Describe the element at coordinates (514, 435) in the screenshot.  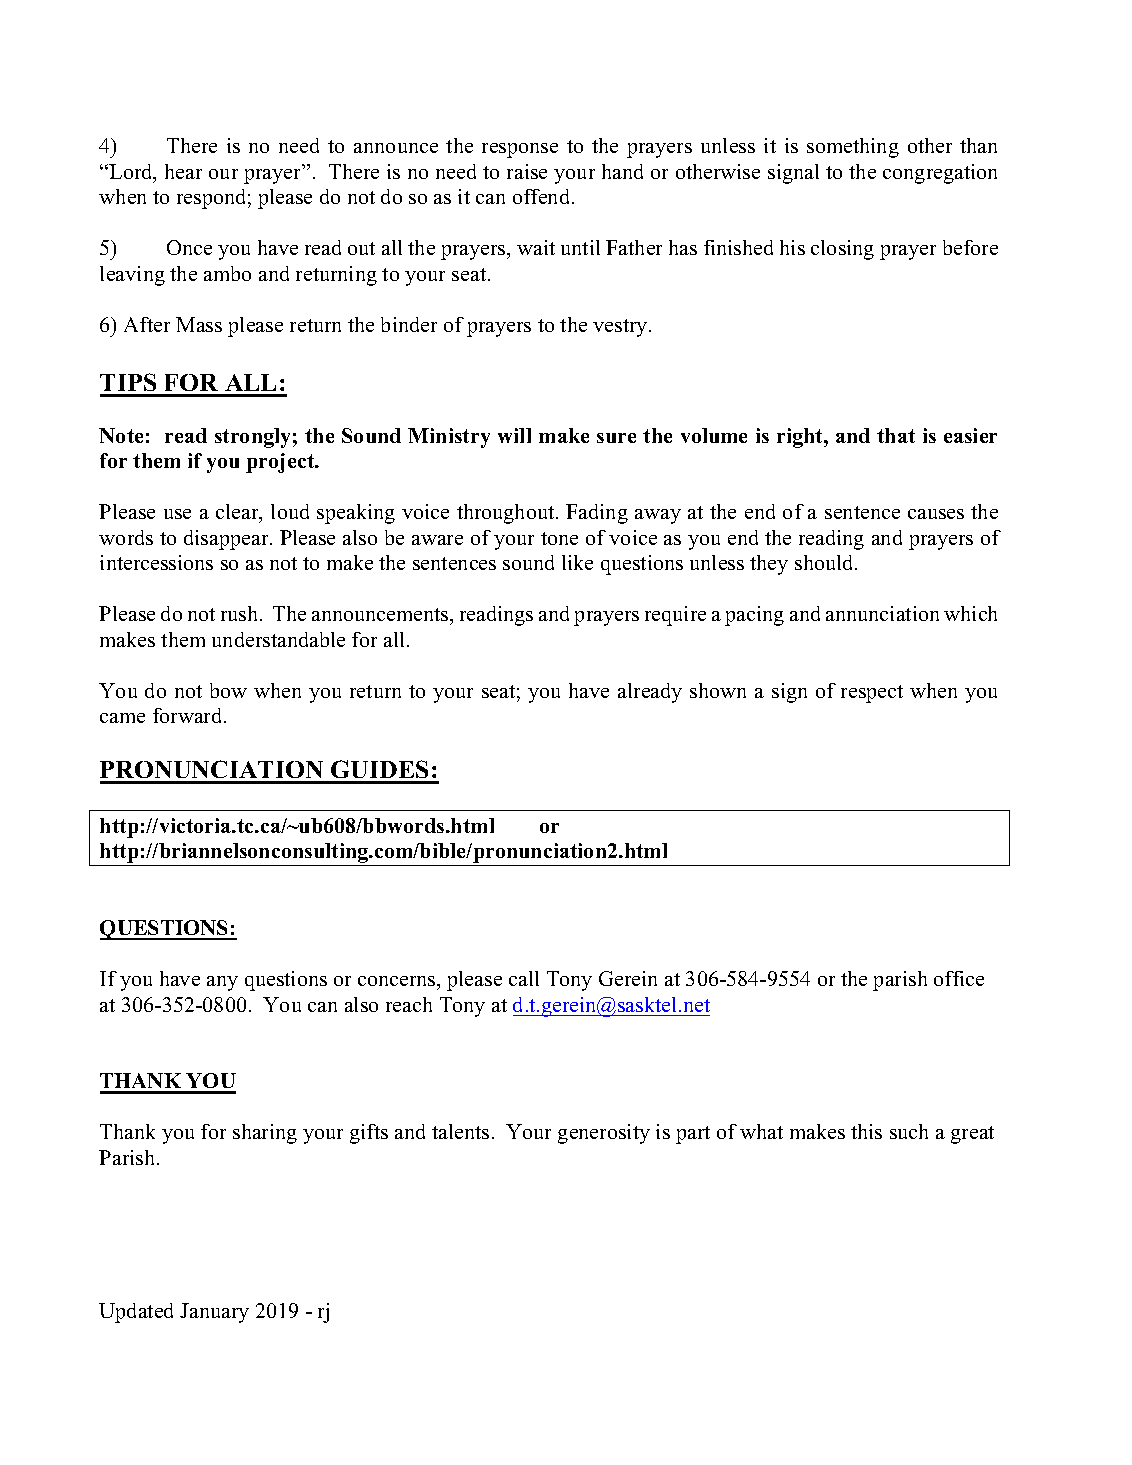
I see `will` at that location.
